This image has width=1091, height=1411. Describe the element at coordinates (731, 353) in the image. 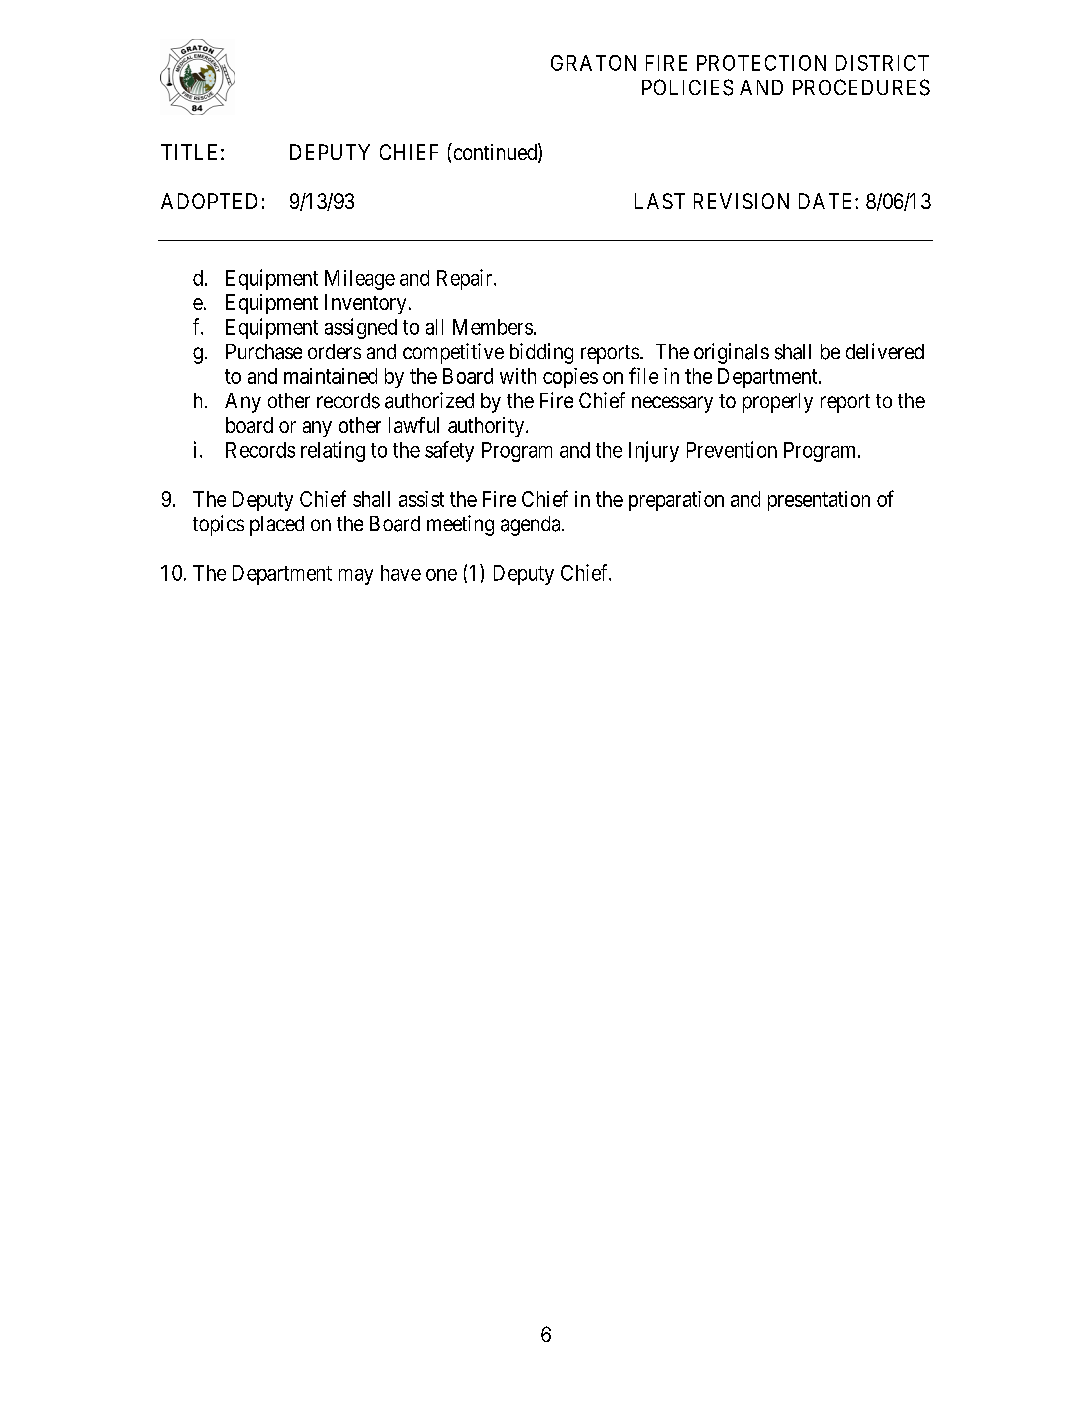

I see `originals` at that location.
